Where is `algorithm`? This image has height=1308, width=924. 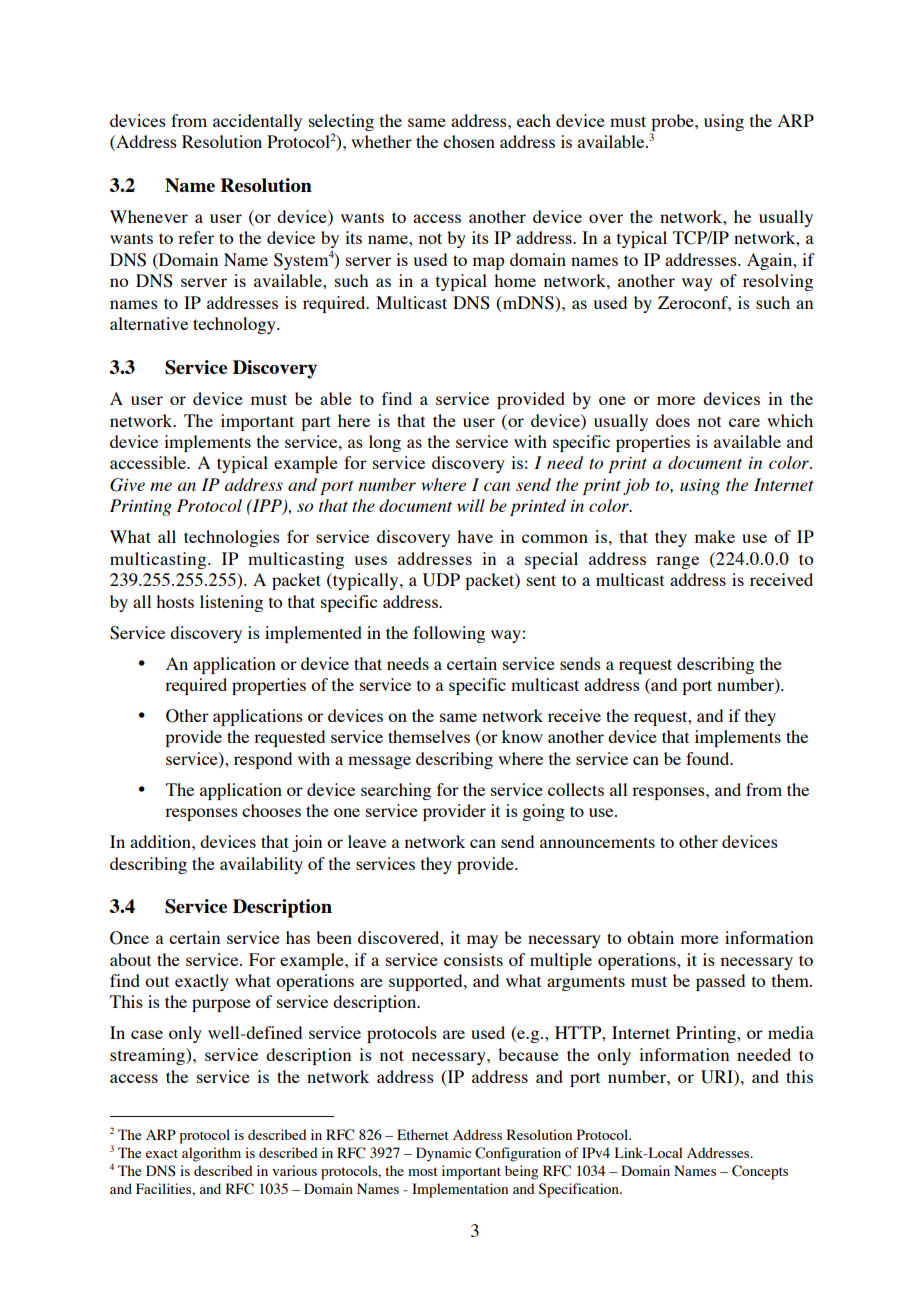 algorithm is located at coordinates (211, 1154).
